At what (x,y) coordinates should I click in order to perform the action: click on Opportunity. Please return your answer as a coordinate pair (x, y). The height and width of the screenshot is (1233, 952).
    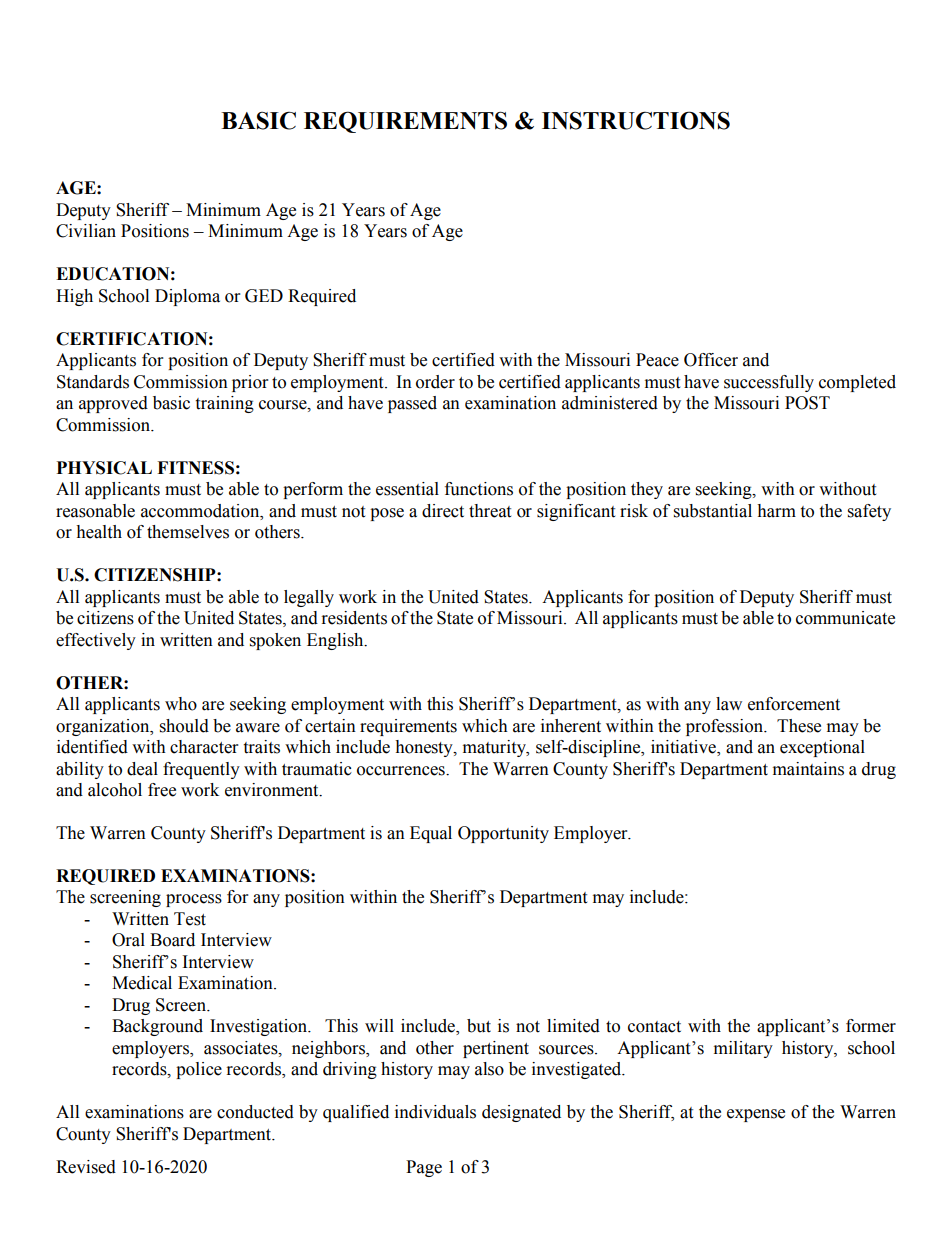
    Looking at the image, I should click on (503, 834).
